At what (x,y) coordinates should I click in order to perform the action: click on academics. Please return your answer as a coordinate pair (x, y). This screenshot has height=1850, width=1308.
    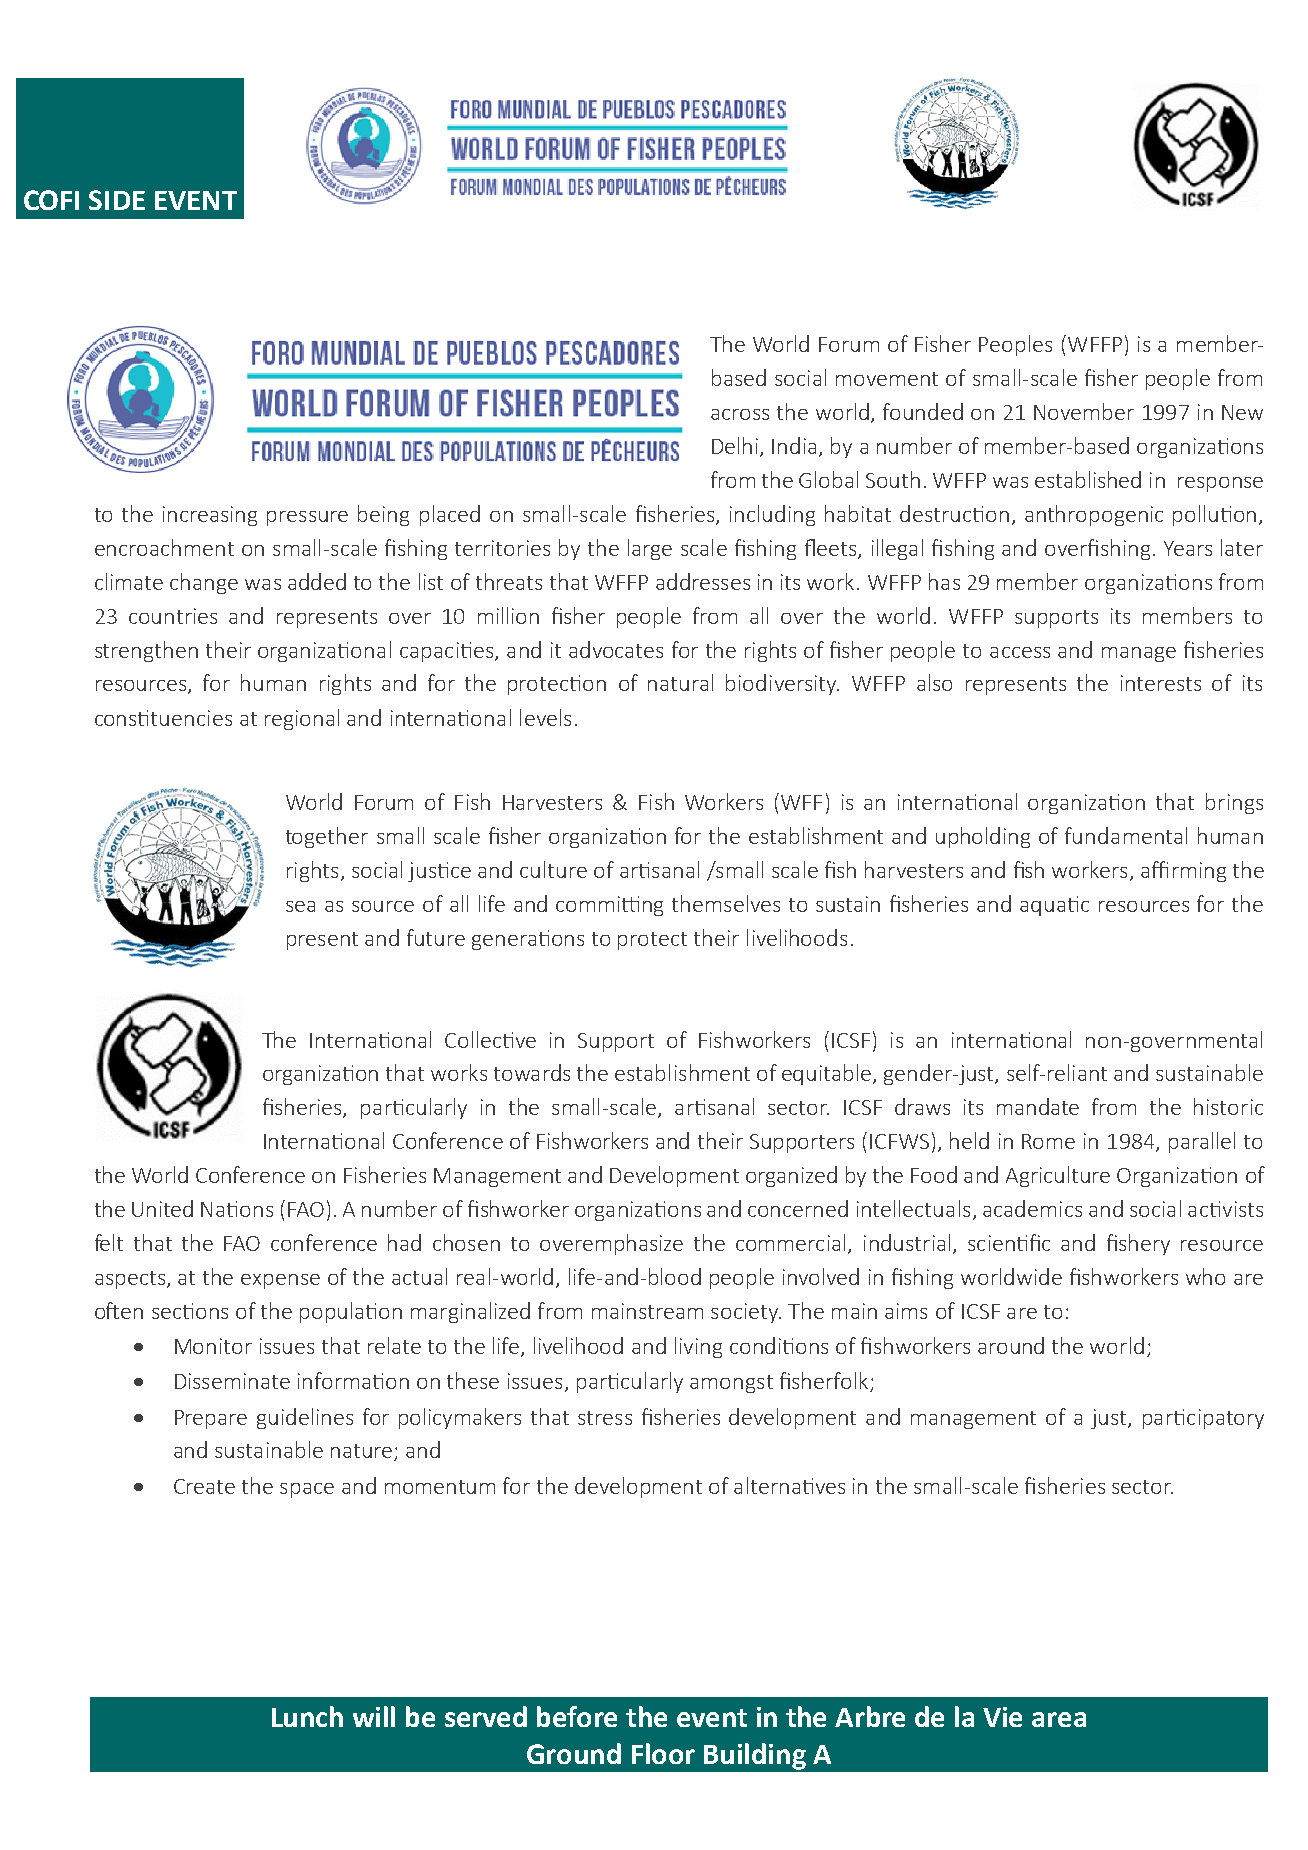
    Looking at the image, I should click on (1032, 1208).
